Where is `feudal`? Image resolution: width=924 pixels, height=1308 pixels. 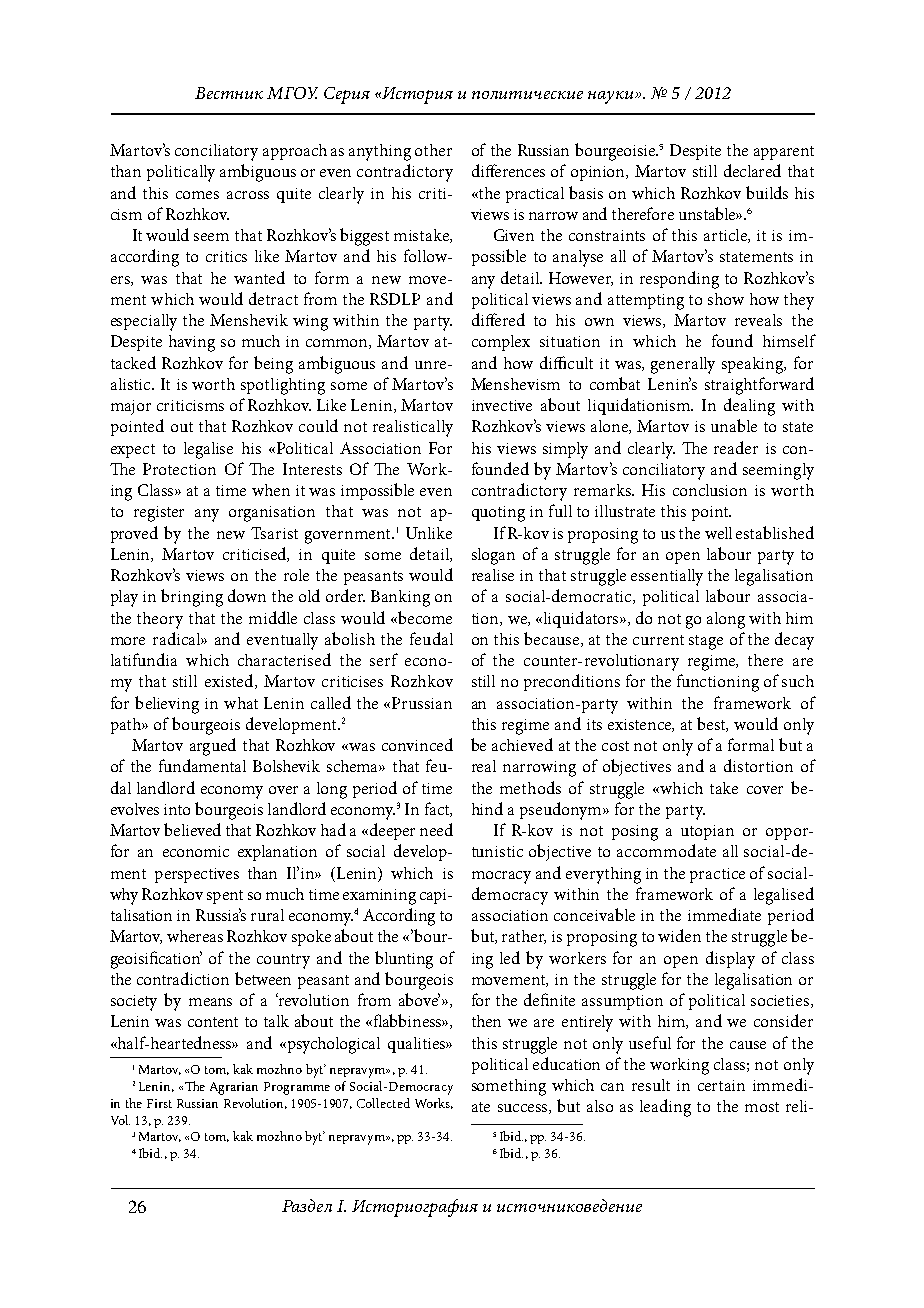
feudal is located at coordinates (431, 638).
